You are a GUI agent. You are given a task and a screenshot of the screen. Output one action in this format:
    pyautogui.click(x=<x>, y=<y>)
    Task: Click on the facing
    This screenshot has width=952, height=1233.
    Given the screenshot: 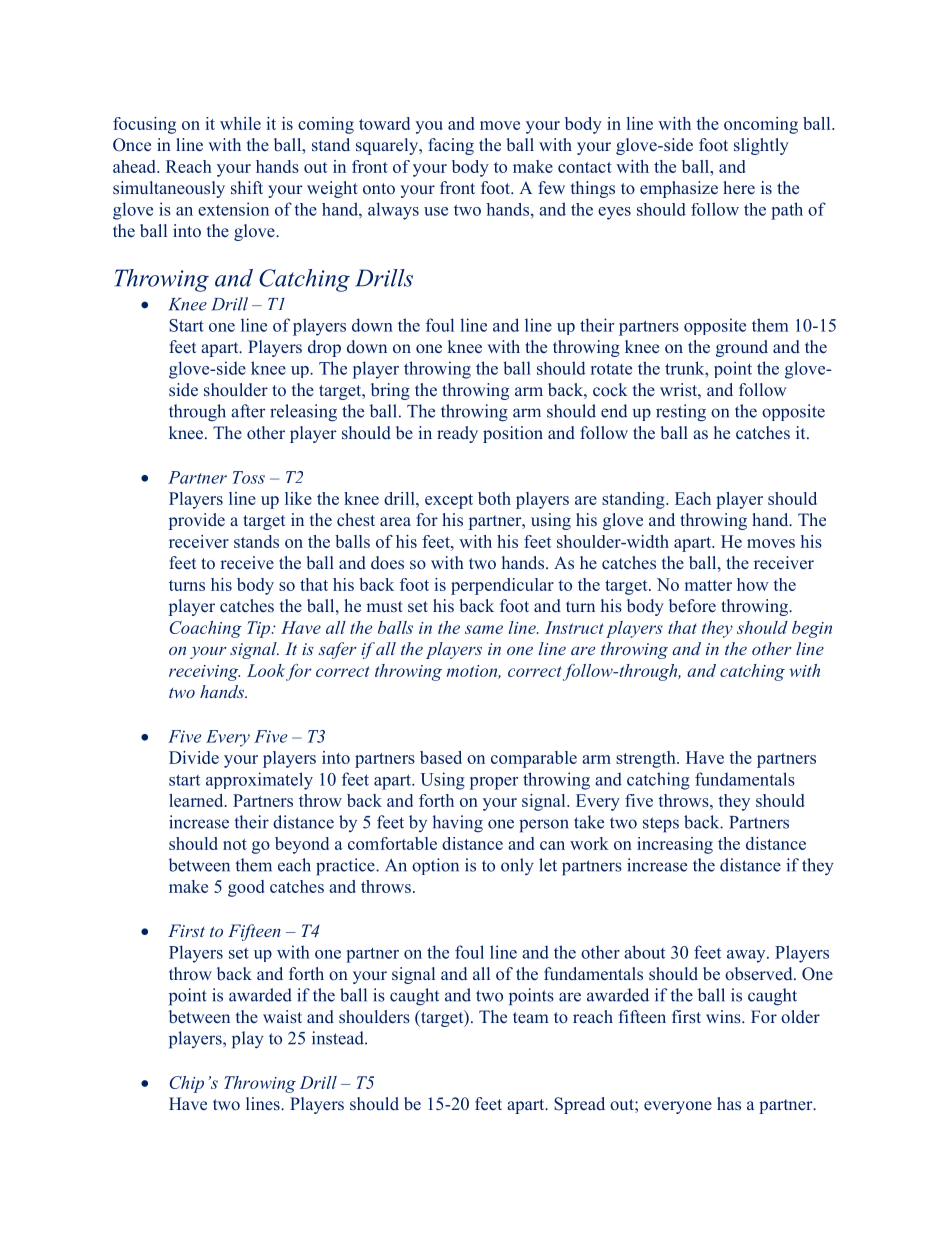 What is the action you would take?
    pyautogui.click(x=451, y=146)
